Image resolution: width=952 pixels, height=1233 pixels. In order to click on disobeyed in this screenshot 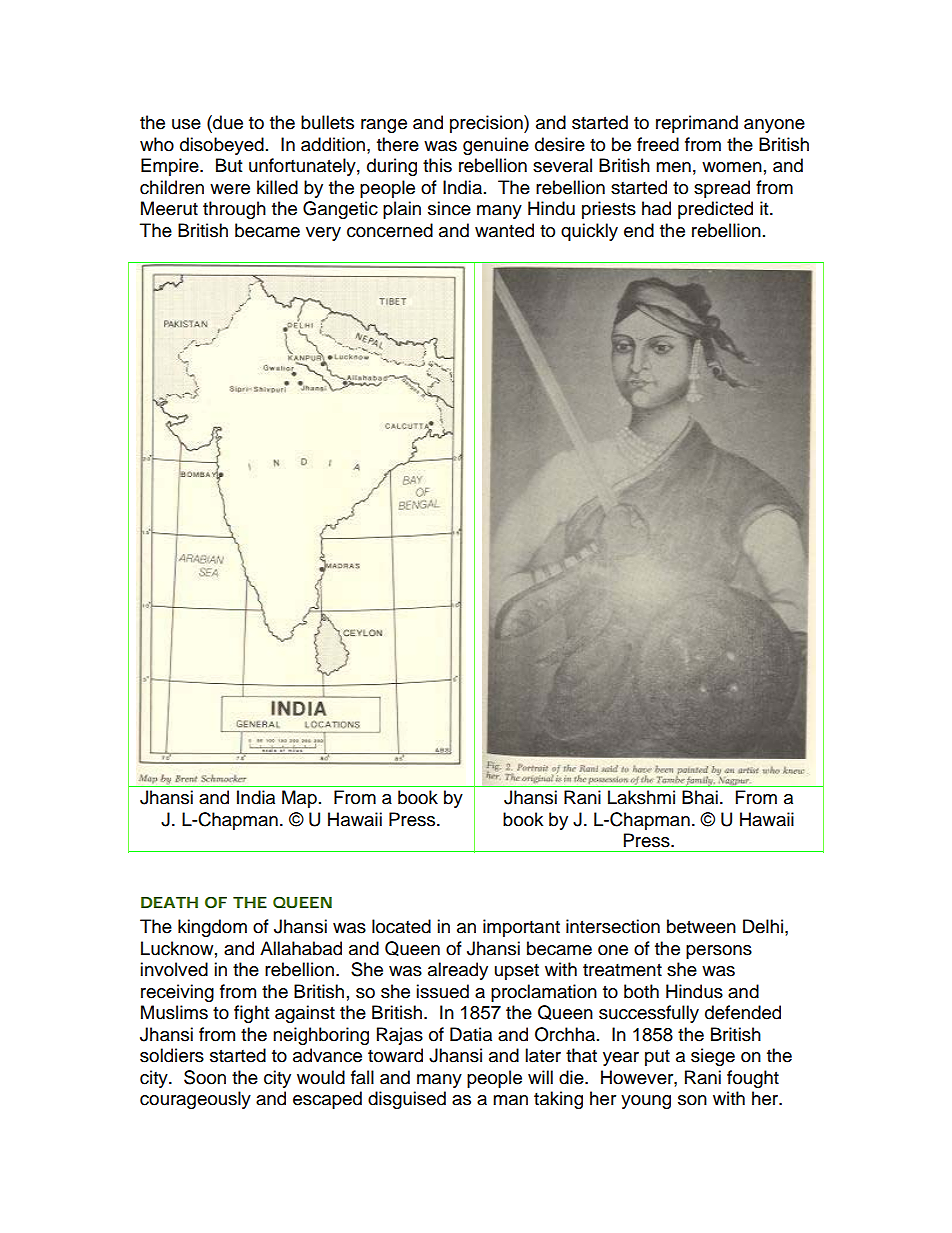, I will do `click(222, 146)`.
